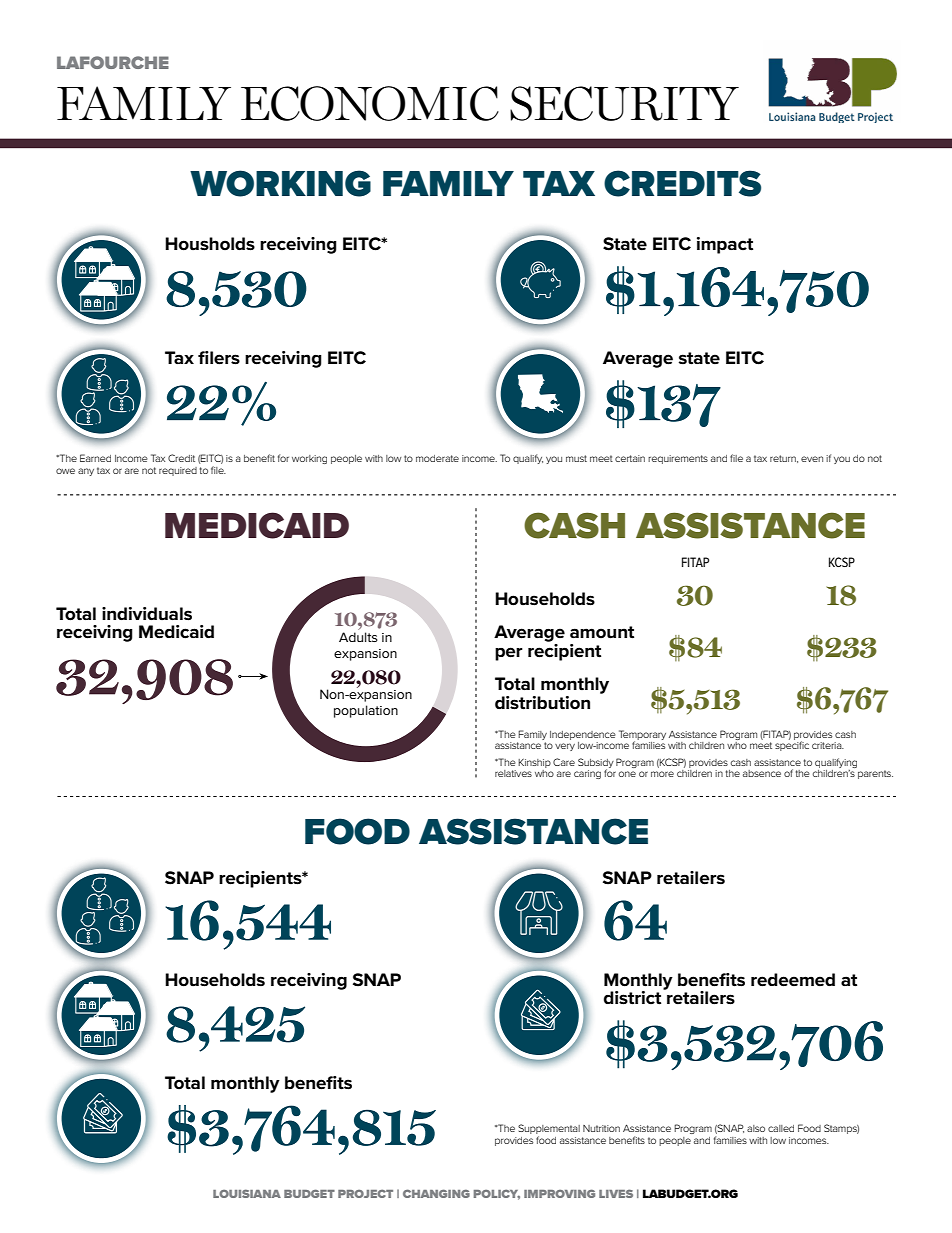 The image size is (952, 1233). What do you see at coordinates (509, 654) in the document?
I see `per` at bounding box center [509, 654].
